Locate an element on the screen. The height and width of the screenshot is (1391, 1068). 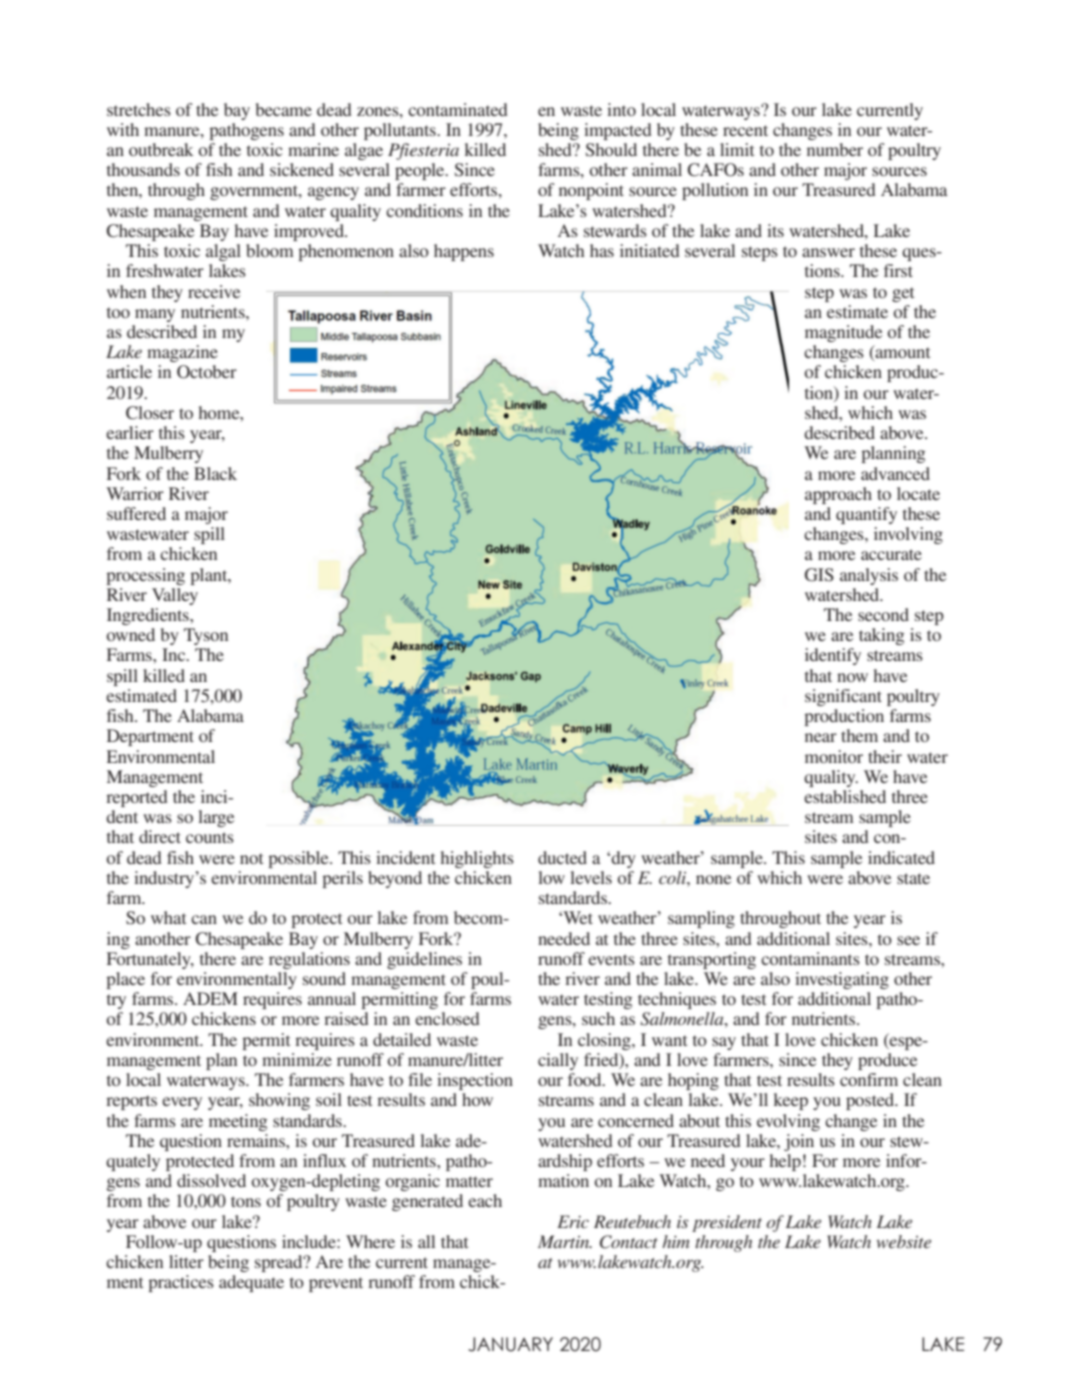
outbreak is located at coordinates (161, 149).
